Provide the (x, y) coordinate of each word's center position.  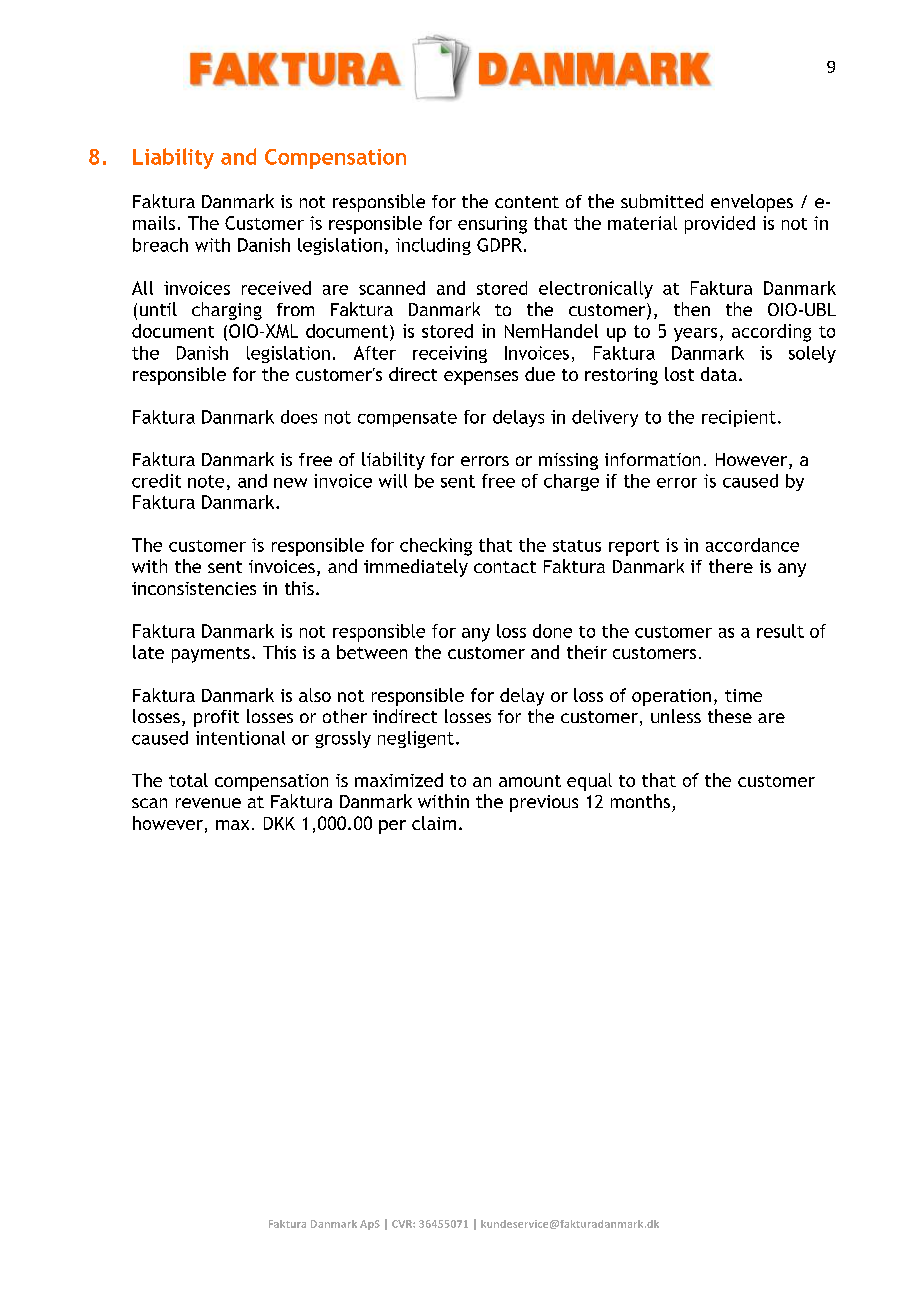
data (719, 374)
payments (211, 655)
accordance (752, 545)
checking (436, 547)
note (206, 481)
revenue (208, 803)
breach (160, 245)
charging (227, 311)
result (780, 631)
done (552, 631)
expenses (481, 378)
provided (720, 225)
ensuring (492, 225)
